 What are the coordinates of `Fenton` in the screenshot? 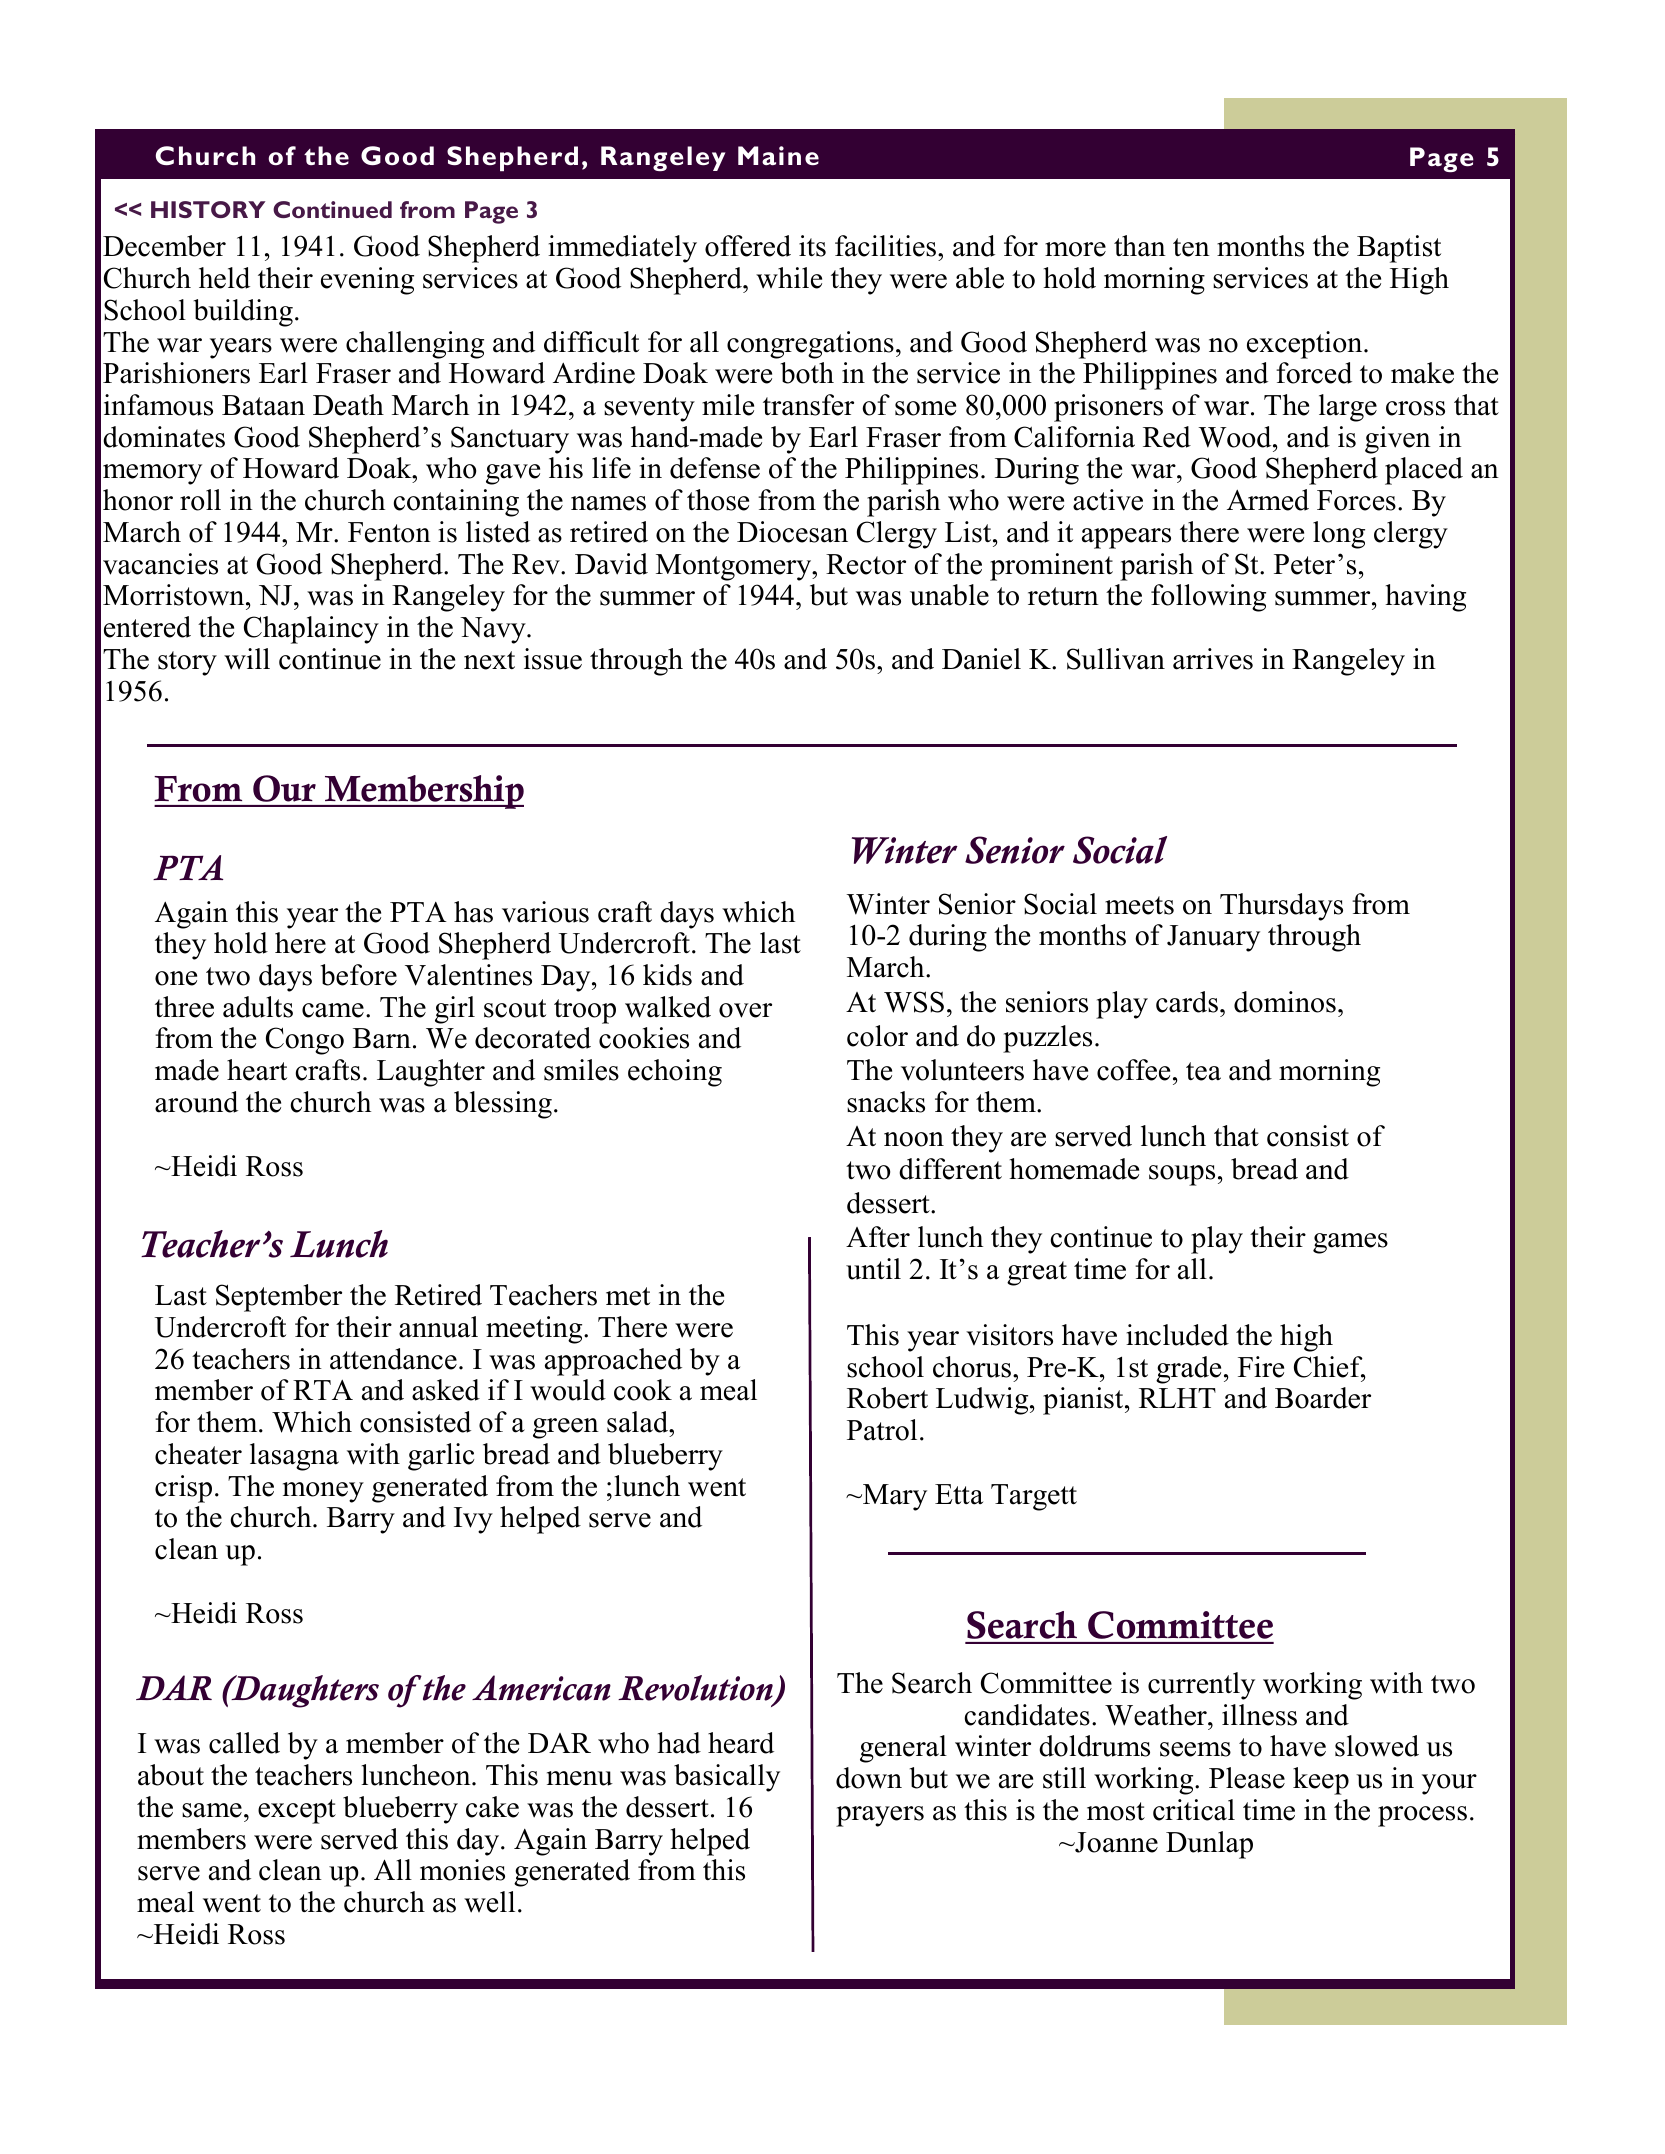 It's located at (389, 532).
